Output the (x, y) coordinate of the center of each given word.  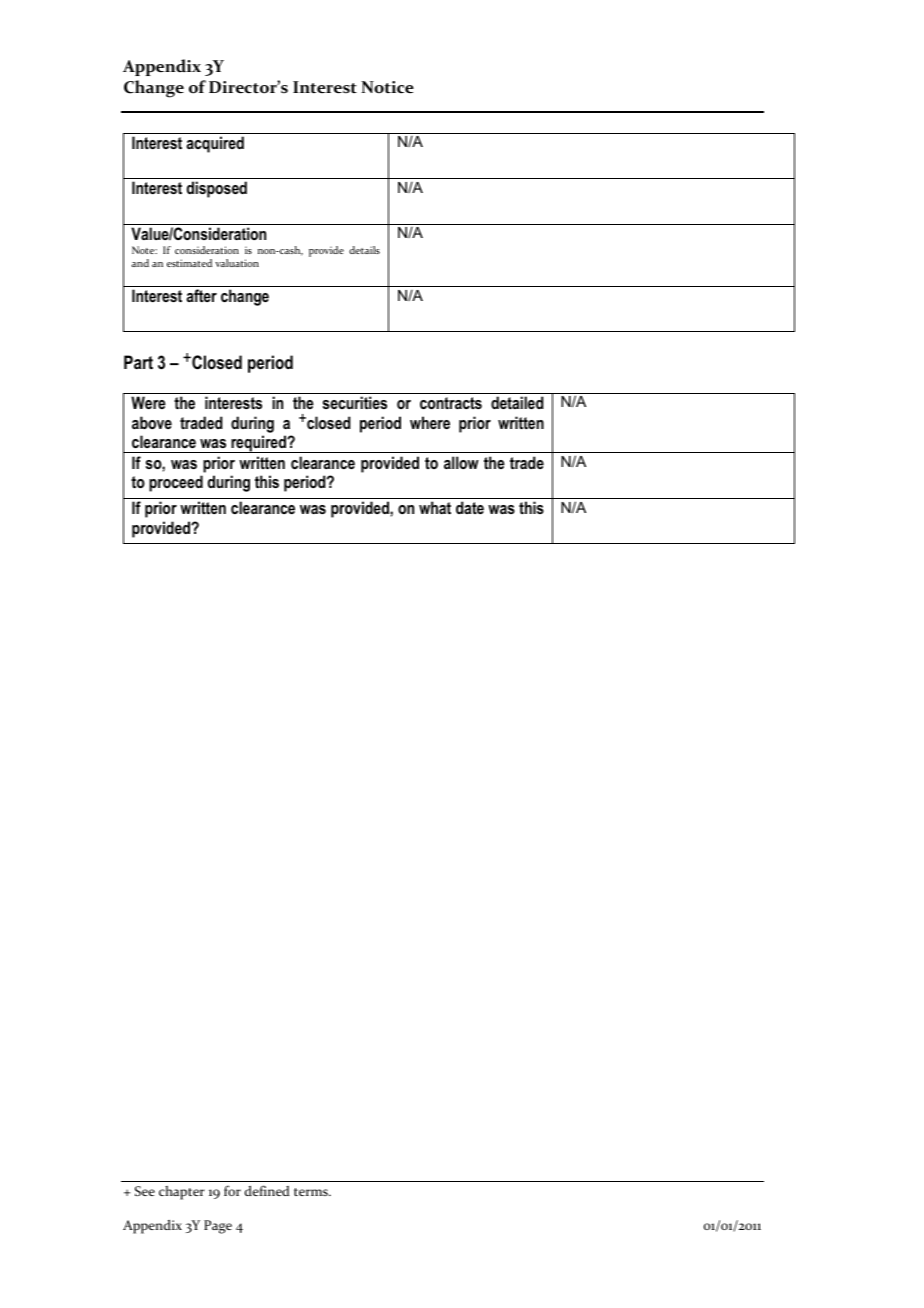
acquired (215, 144)
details (364, 250)
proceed (176, 483)
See (145, 1191)
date (470, 507)
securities (355, 402)
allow (461, 462)
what (435, 507)
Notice (387, 87)
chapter (182, 1193)
